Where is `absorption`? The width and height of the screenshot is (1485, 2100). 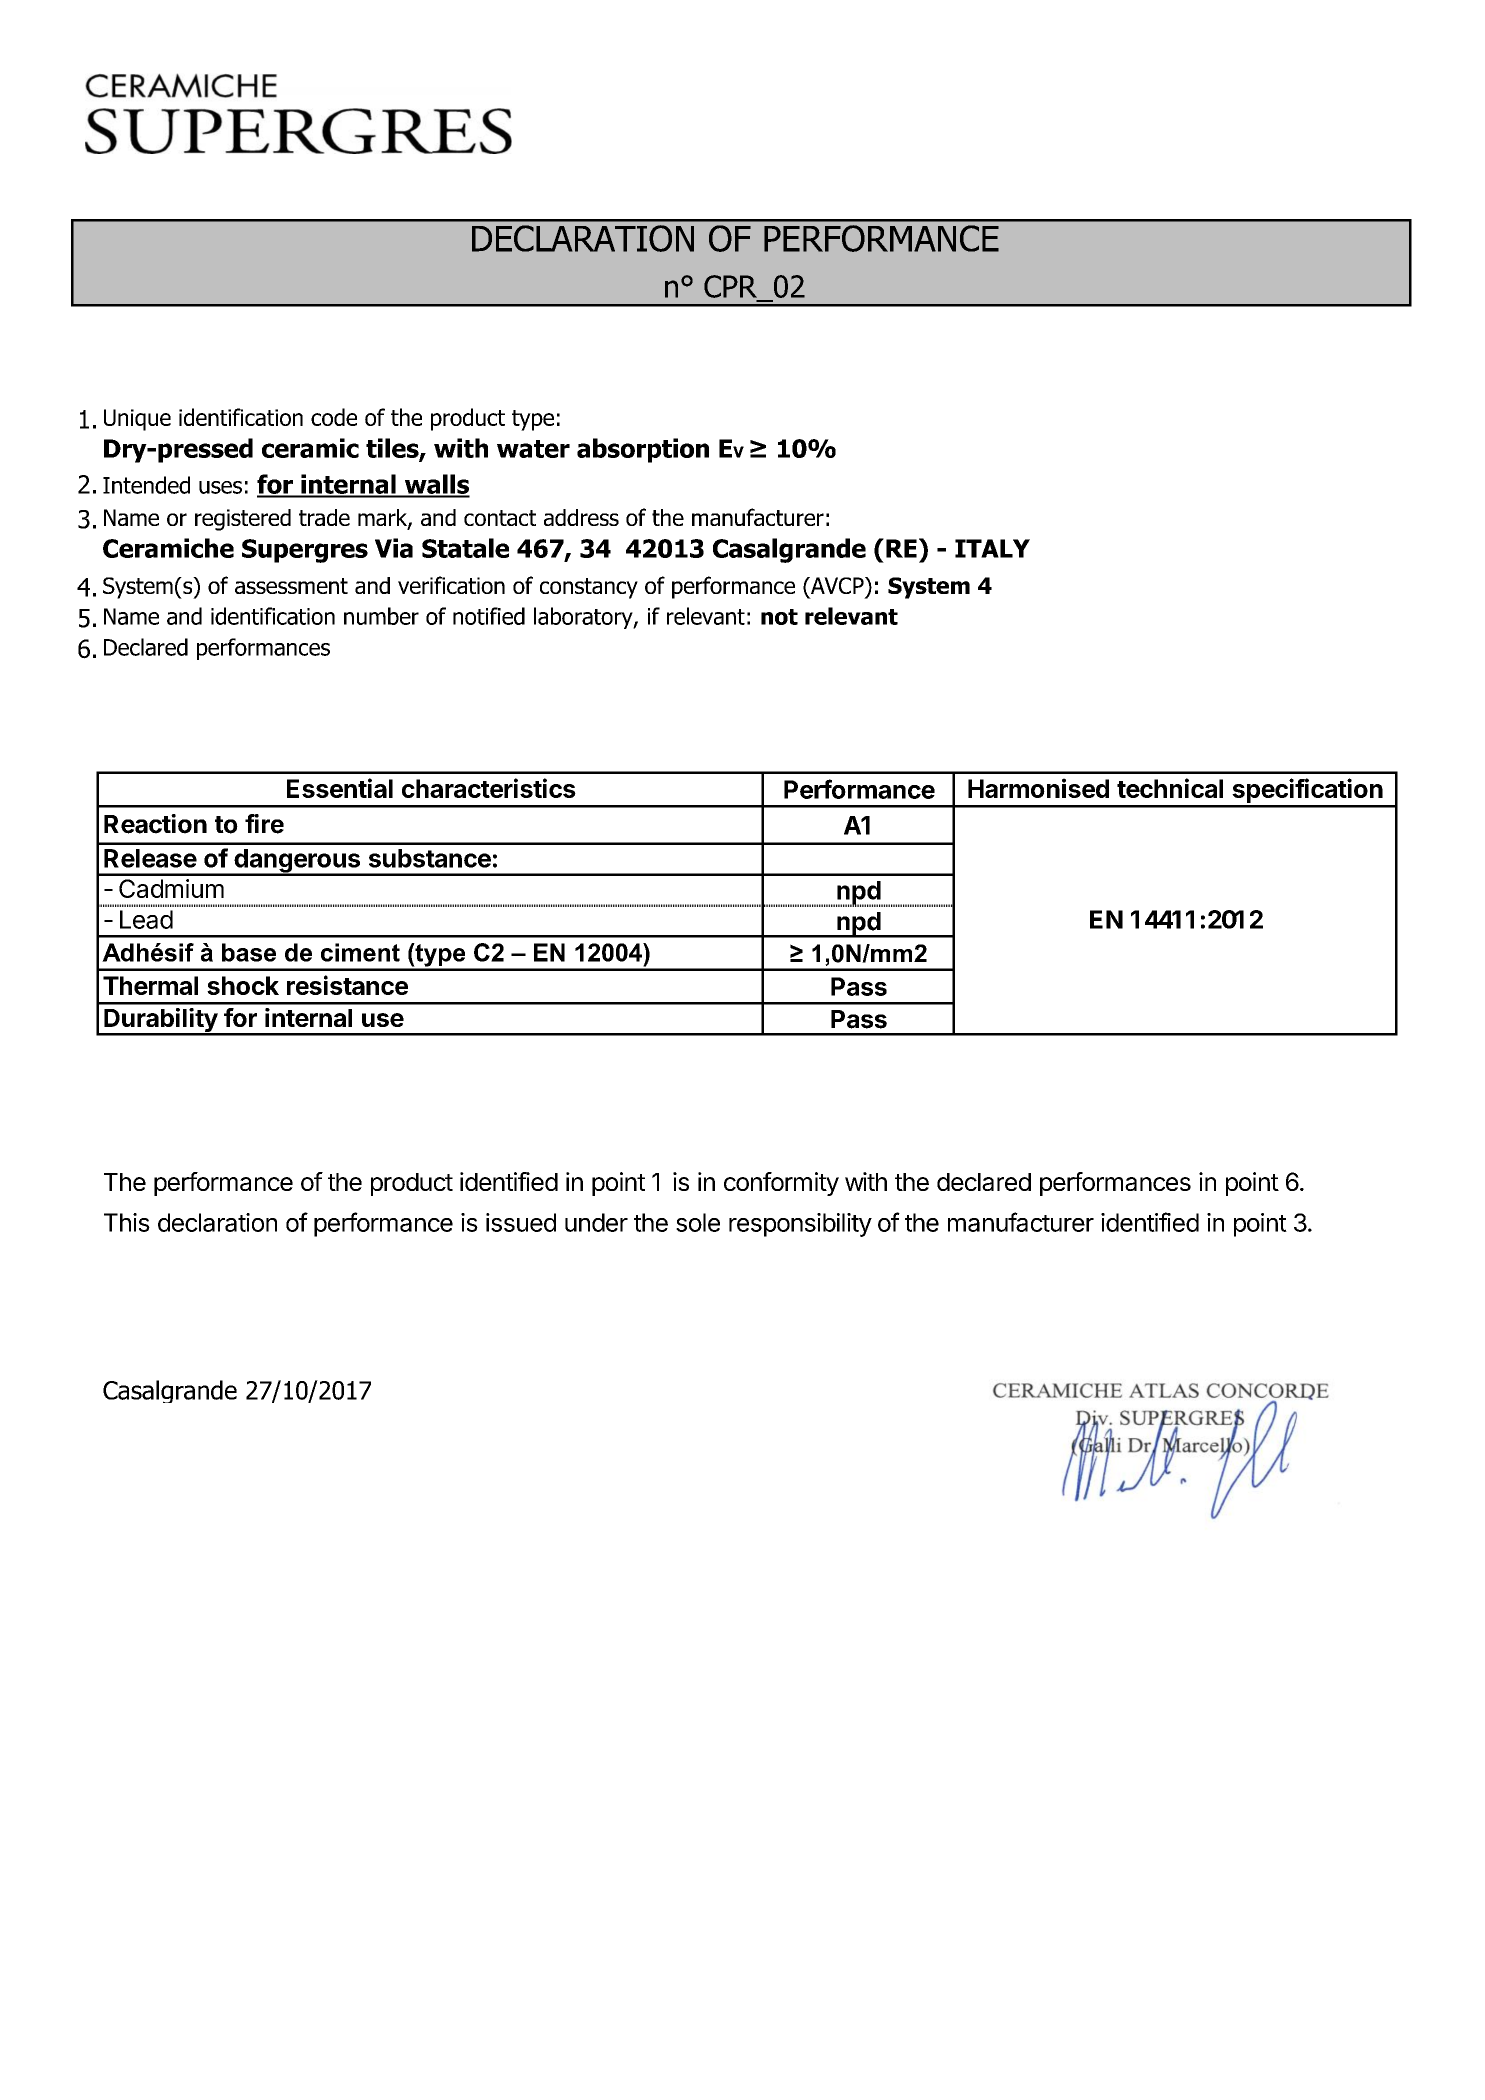
absorption is located at coordinates (643, 450).
